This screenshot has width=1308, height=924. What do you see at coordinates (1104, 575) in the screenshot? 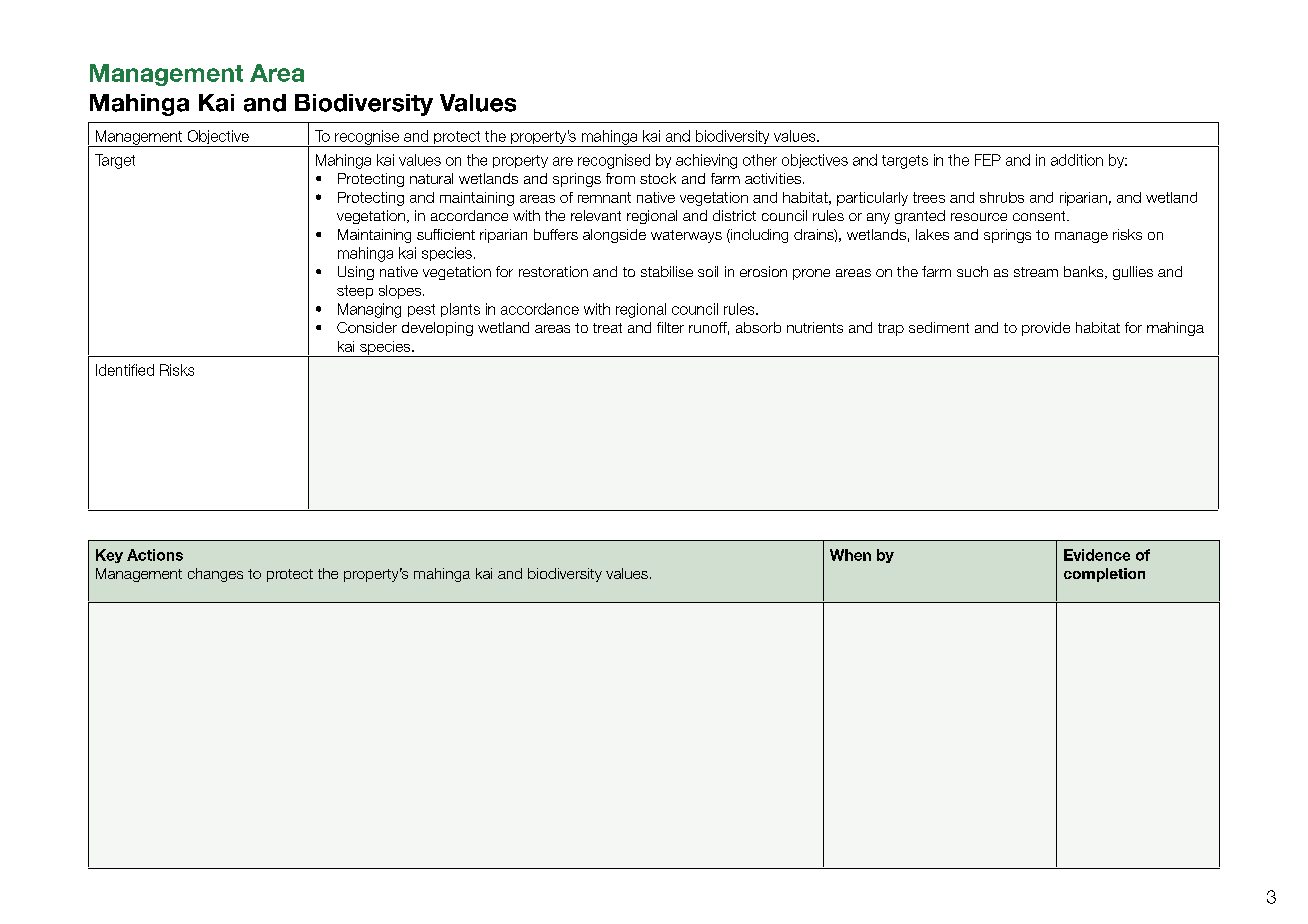
I see `completion` at bounding box center [1104, 575].
